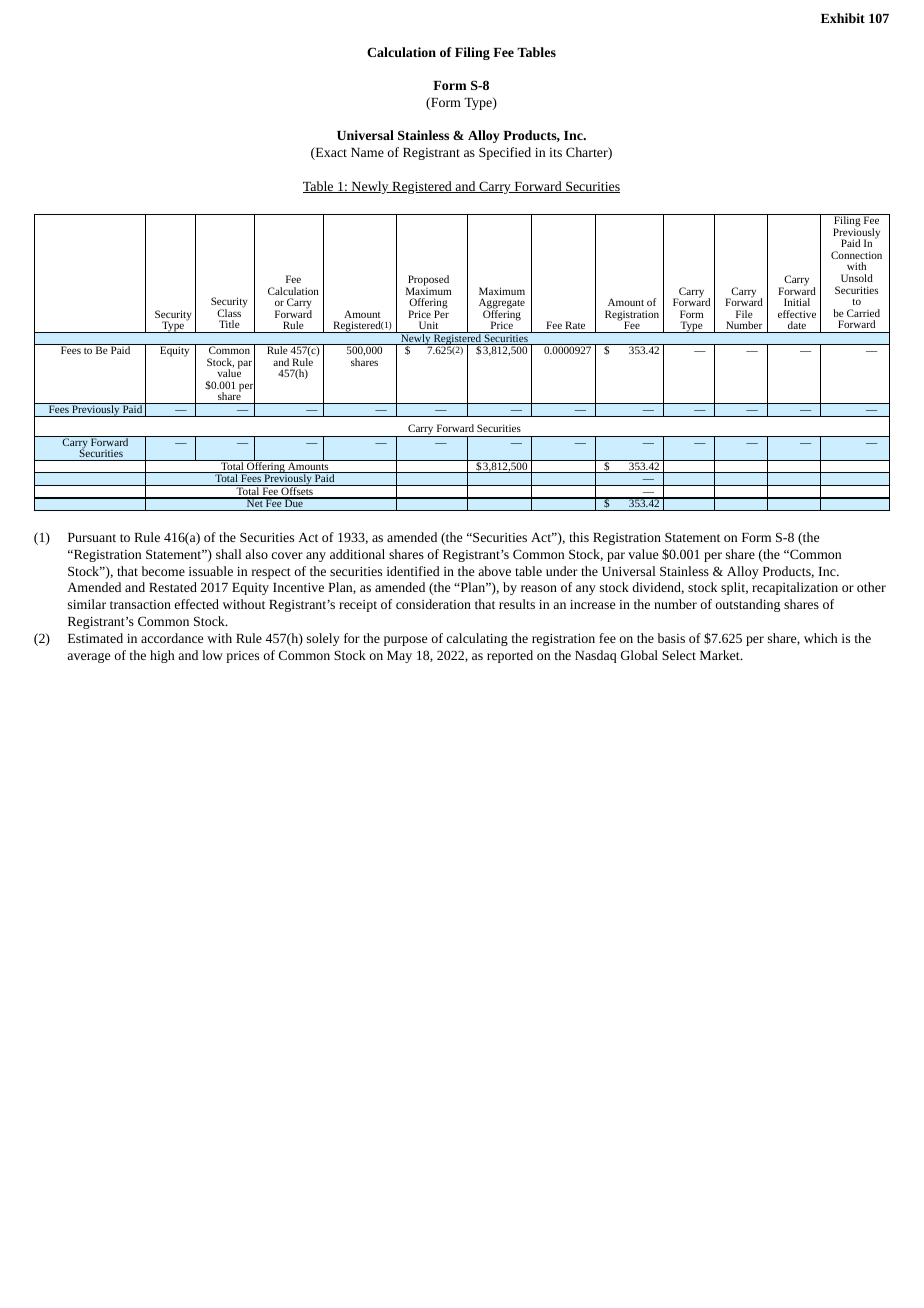 The image size is (924, 1308). Describe the element at coordinates (734, 588) in the screenshot. I see `split` at that location.
